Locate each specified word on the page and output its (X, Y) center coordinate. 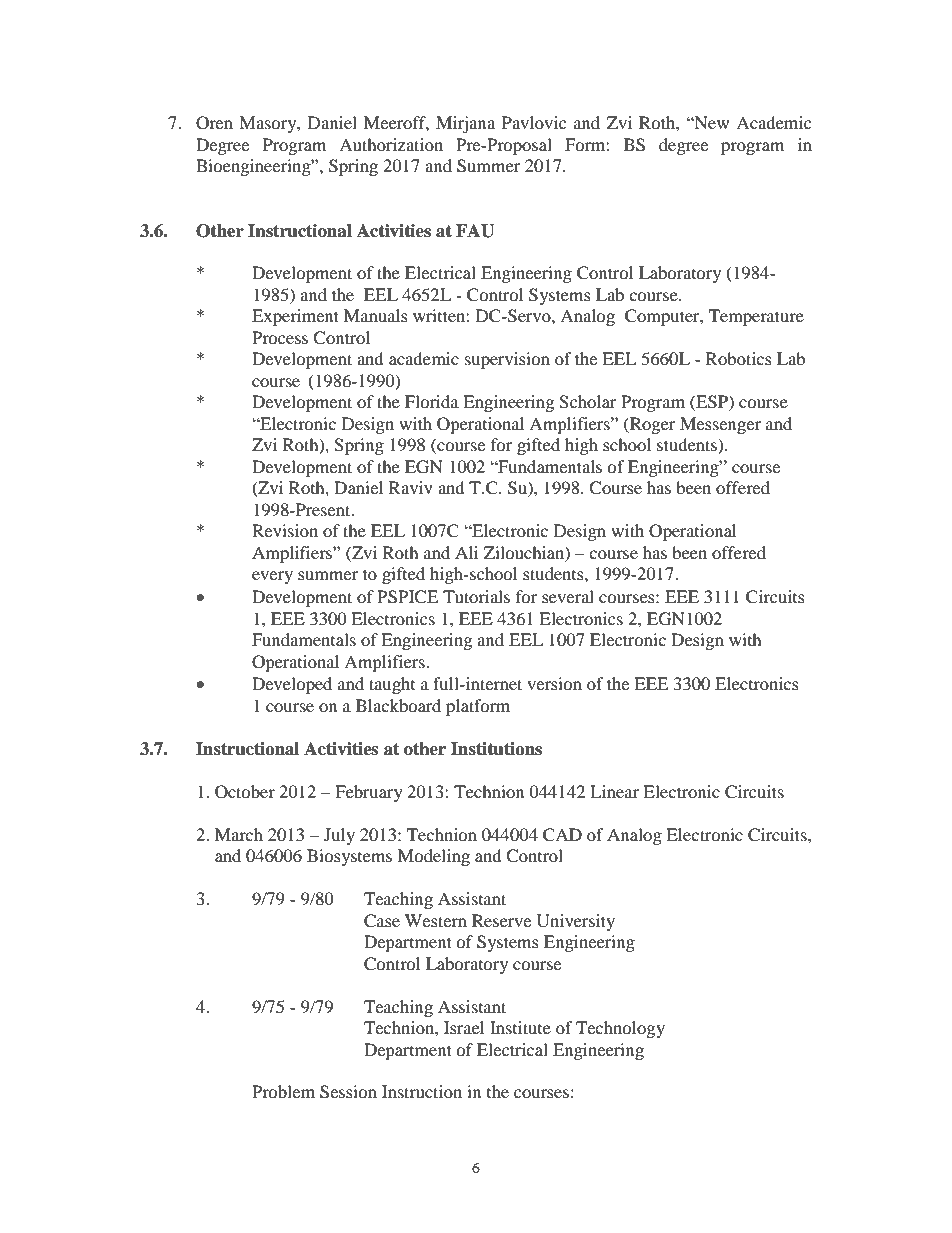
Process (280, 337)
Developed (292, 685)
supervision (507, 360)
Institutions (496, 749)
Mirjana (465, 124)
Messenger (720, 425)
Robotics (739, 358)
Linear (614, 791)
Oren (214, 123)
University (576, 922)
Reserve (501, 920)
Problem (283, 1091)
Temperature (756, 317)
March (239, 834)
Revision (285, 530)
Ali (466, 552)
